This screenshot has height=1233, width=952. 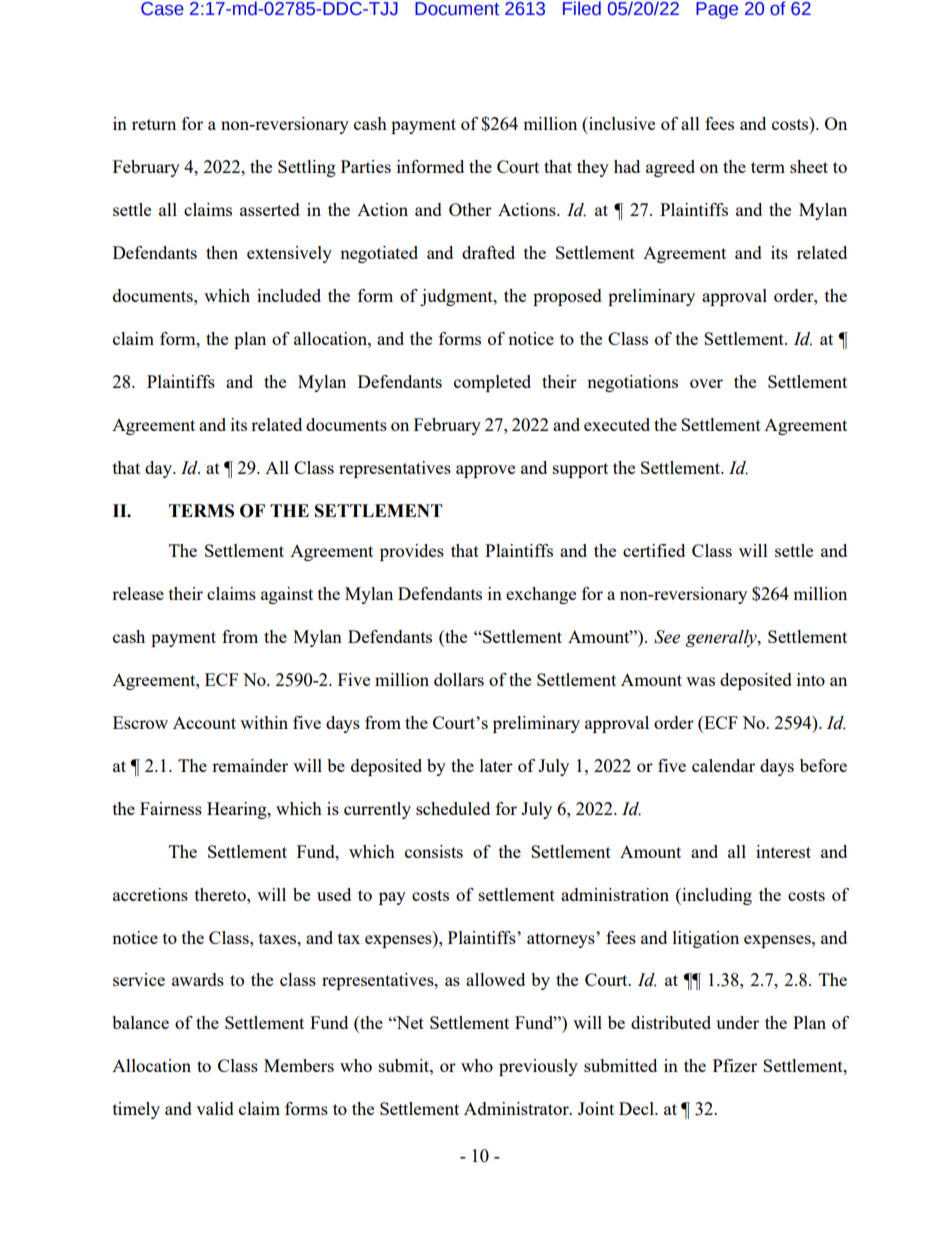 I want to click on Case, so click(x=162, y=9).
